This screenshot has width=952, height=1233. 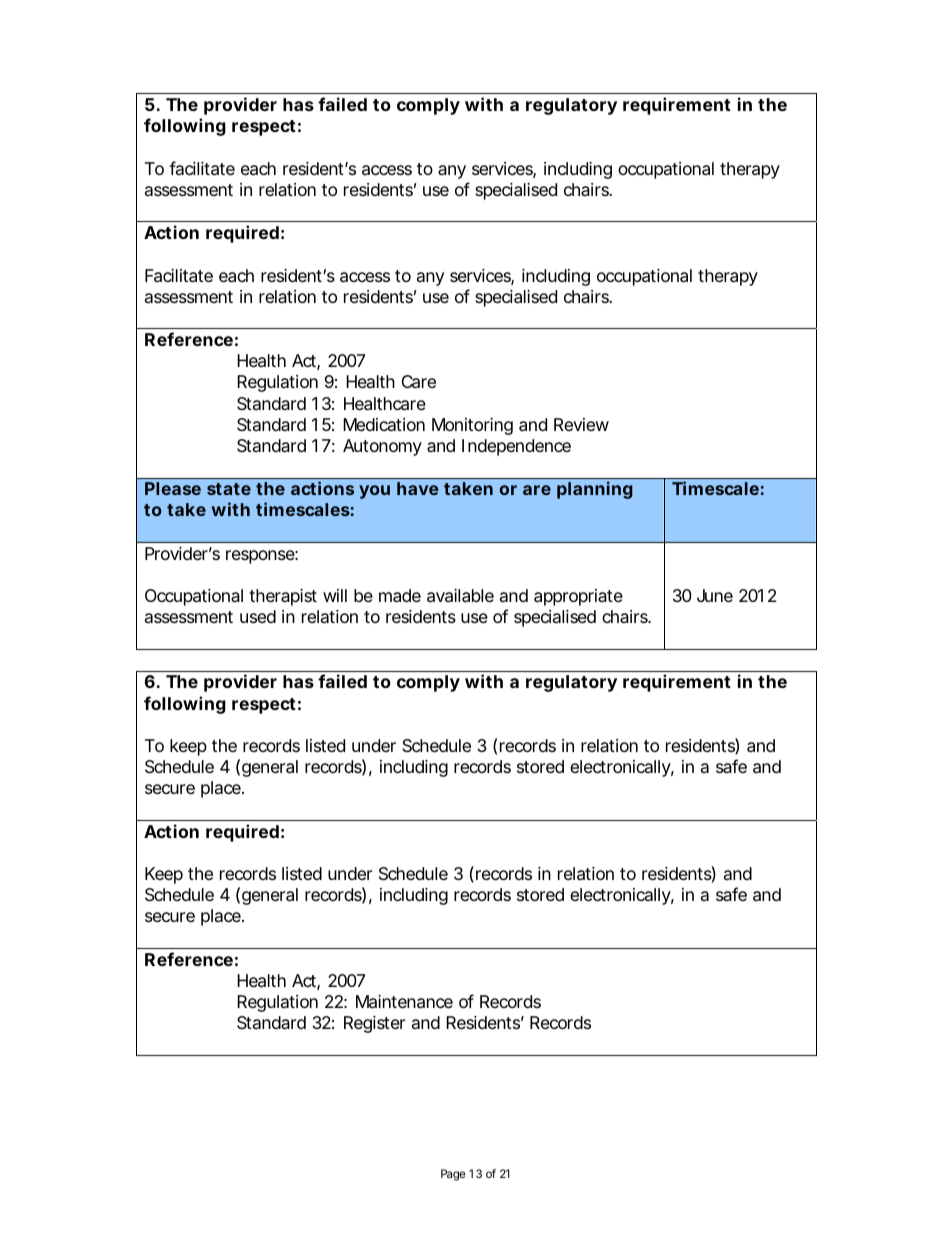 What do you see at coordinates (578, 597) in the screenshot?
I see `appropriate` at bounding box center [578, 597].
